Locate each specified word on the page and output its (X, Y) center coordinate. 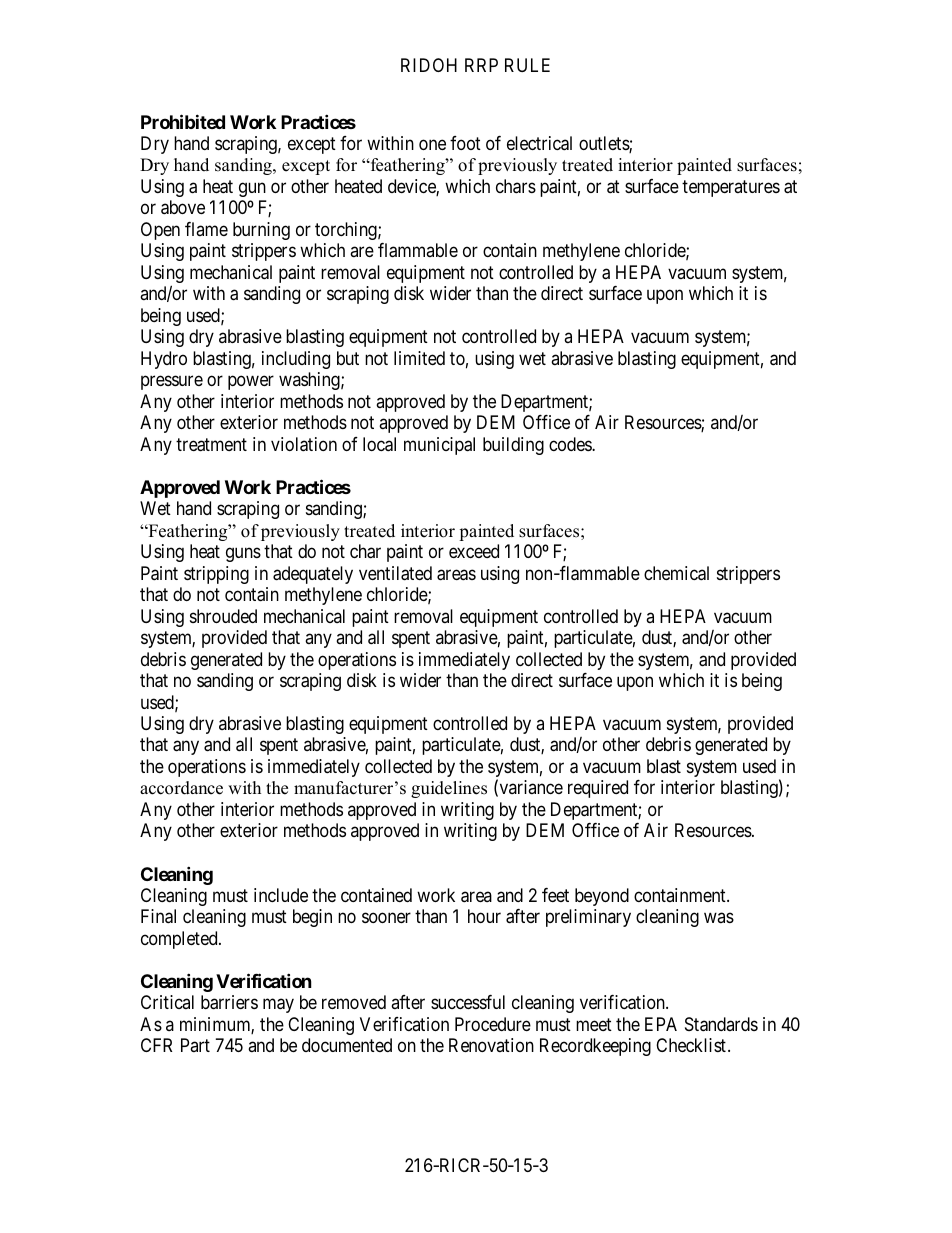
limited (419, 358)
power (251, 383)
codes (571, 444)
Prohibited (183, 121)
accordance (181, 788)
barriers (229, 1002)
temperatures (731, 188)
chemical (676, 573)
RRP (481, 65)
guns (243, 555)
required (598, 789)
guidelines (449, 789)
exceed (474, 551)
